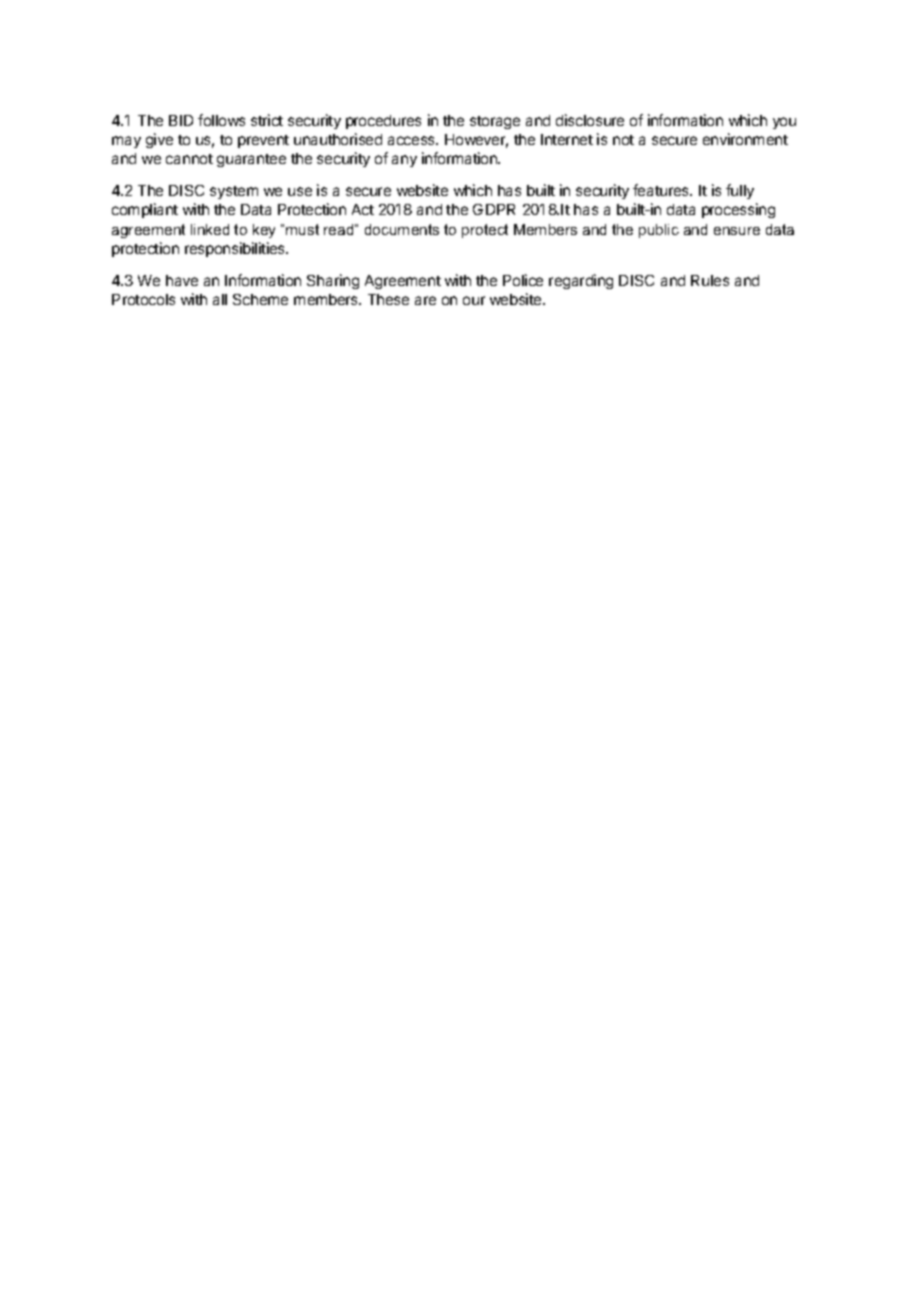  What do you see at coordinates (221, 120) in the document?
I see `follows` at bounding box center [221, 120].
